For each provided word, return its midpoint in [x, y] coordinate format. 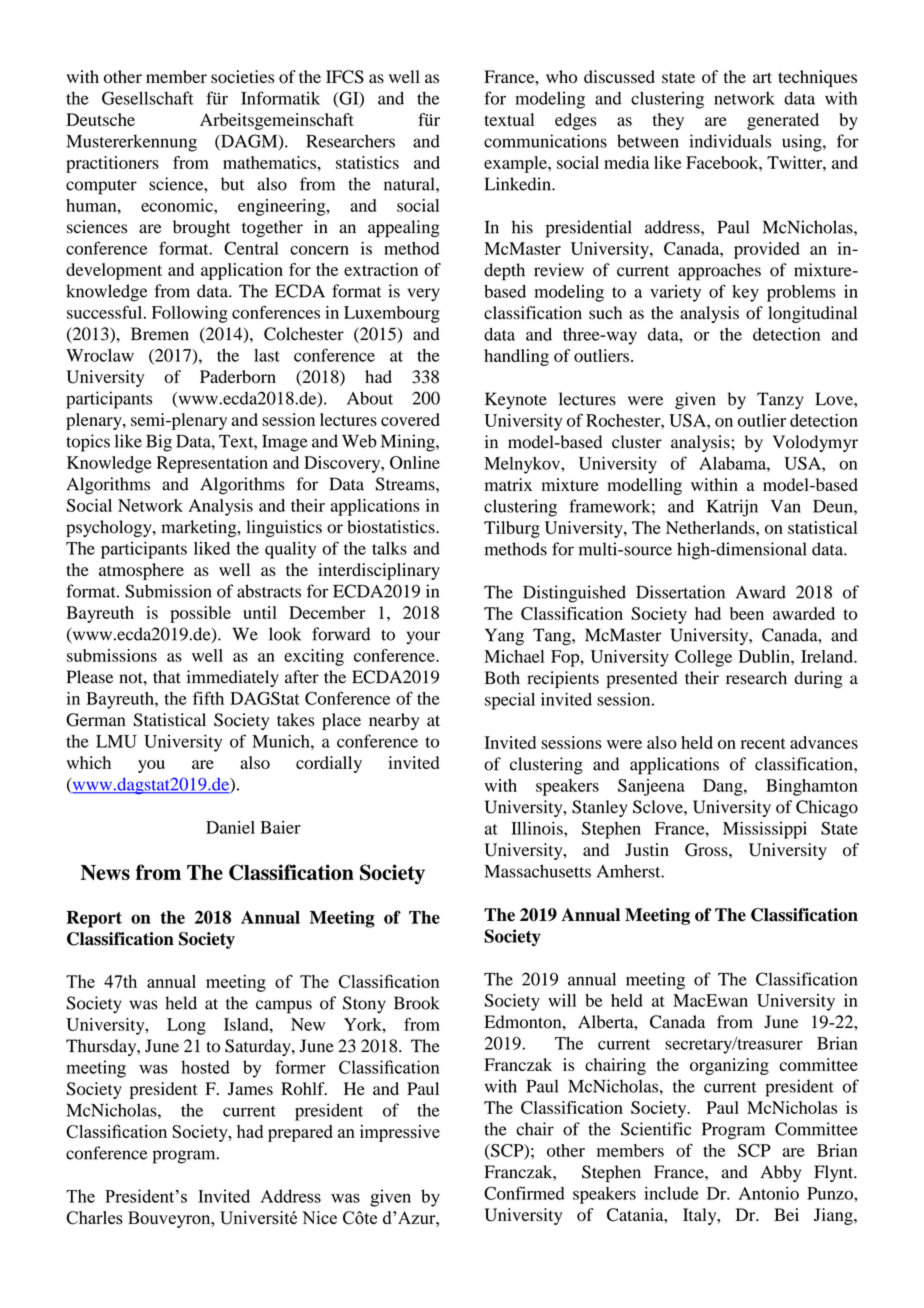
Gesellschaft [148, 98]
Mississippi [765, 830]
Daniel [230, 827]
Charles [94, 1218]
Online [415, 462]
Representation [212, 464]
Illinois [538, 828]
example [516, 164]
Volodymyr [815, 443]
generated [783, 121]
